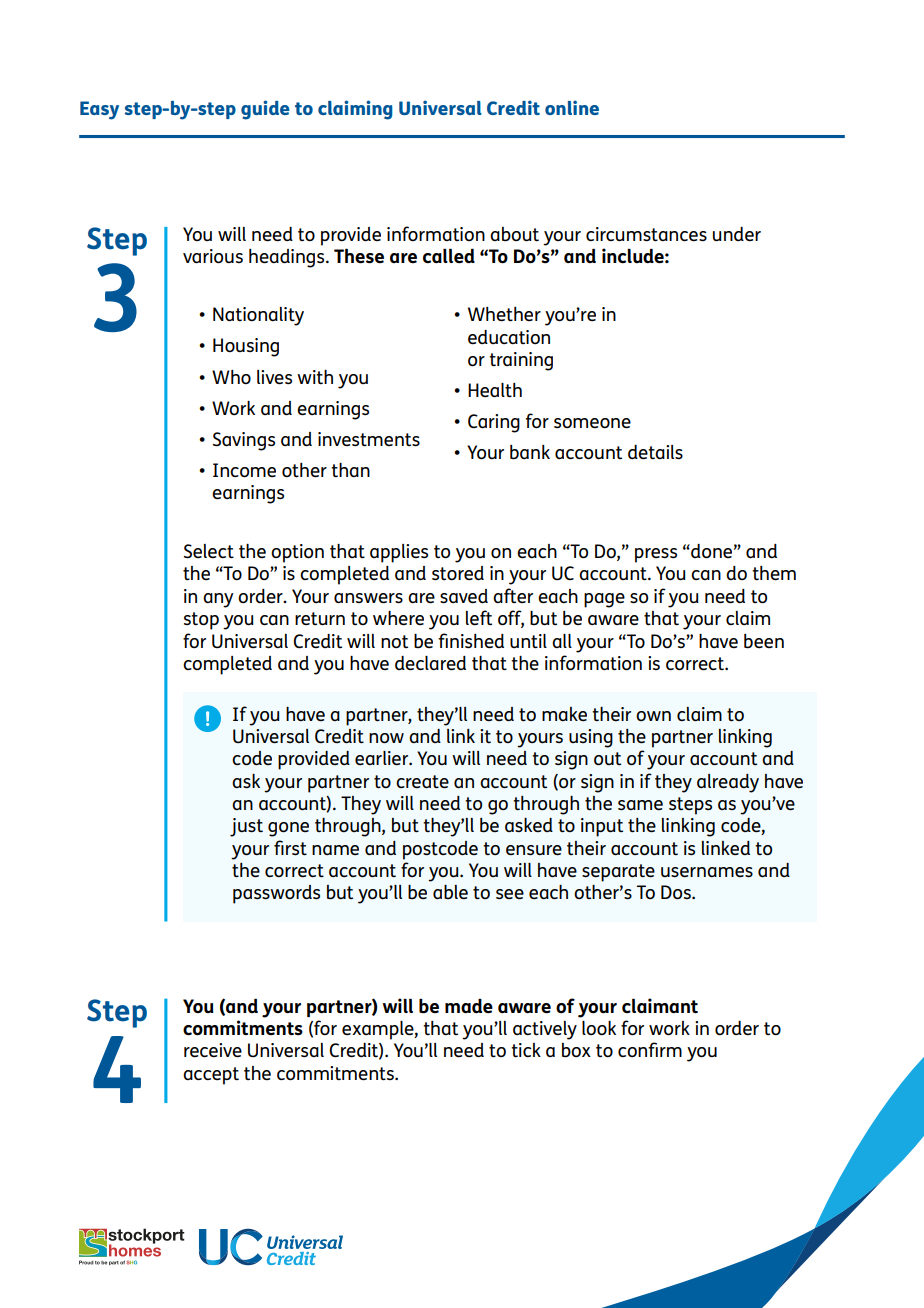  I want to click on online, so click(572, 107).
